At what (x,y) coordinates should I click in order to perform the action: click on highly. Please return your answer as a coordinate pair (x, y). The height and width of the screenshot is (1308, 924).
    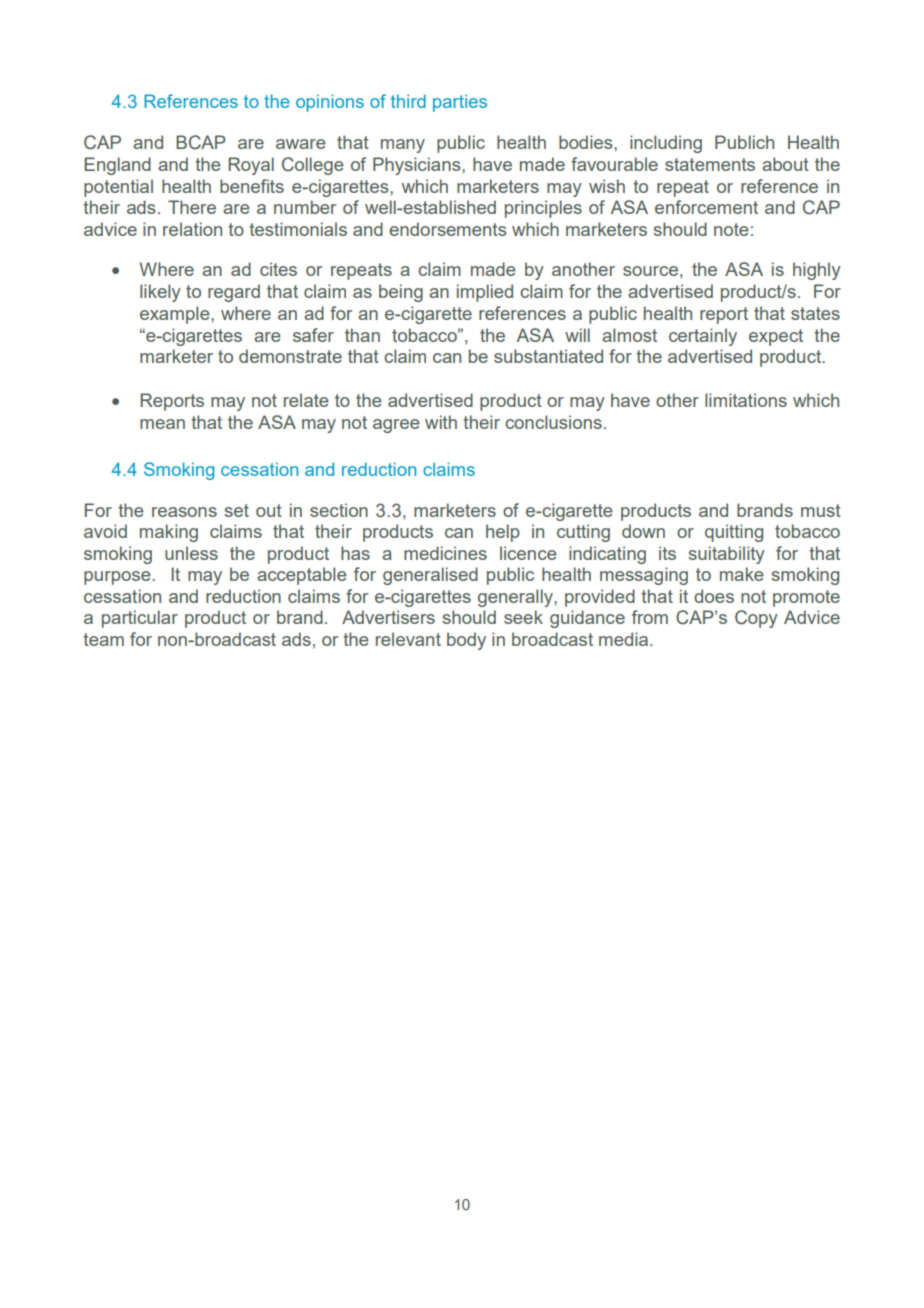
    Looking at the image, I should click on (817, 271).
